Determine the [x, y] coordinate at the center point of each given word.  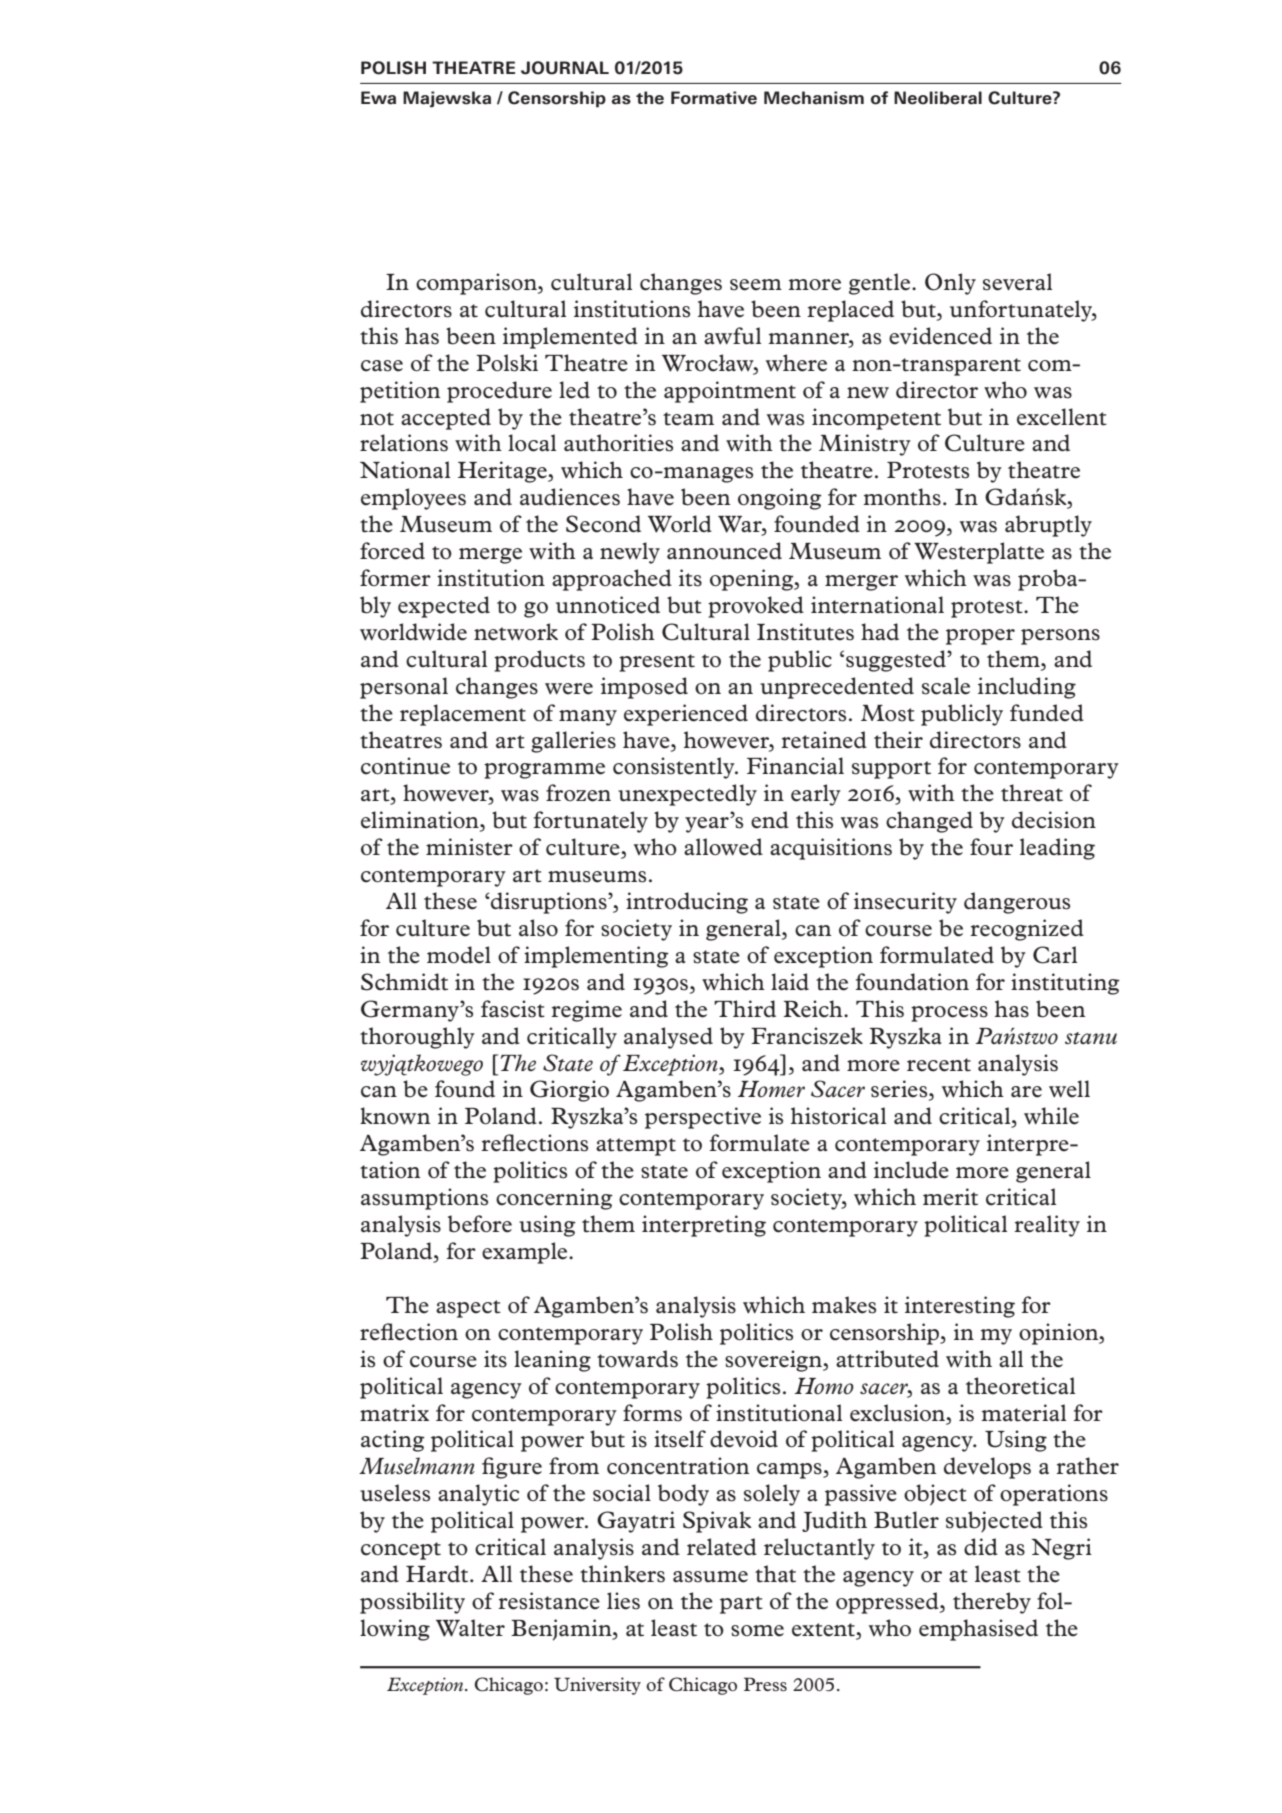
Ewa [378, 98]
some [757, 1631]
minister [469, 847]
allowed [723, 847]
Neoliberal [938, 98]
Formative [714, 98]
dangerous [1017, 903]
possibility [412, 1603]
